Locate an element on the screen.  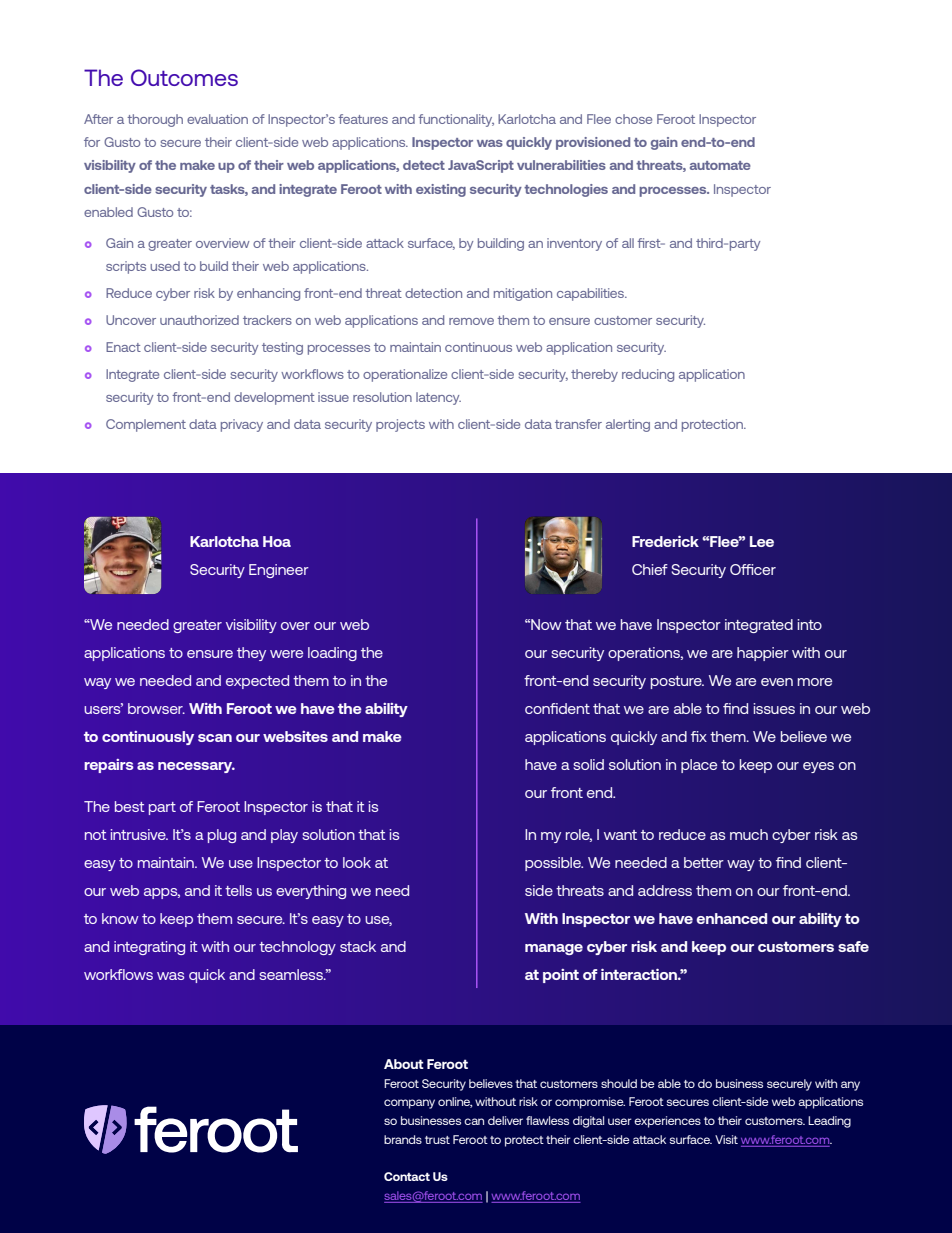
thorough is located at coordinates (155, 120).
